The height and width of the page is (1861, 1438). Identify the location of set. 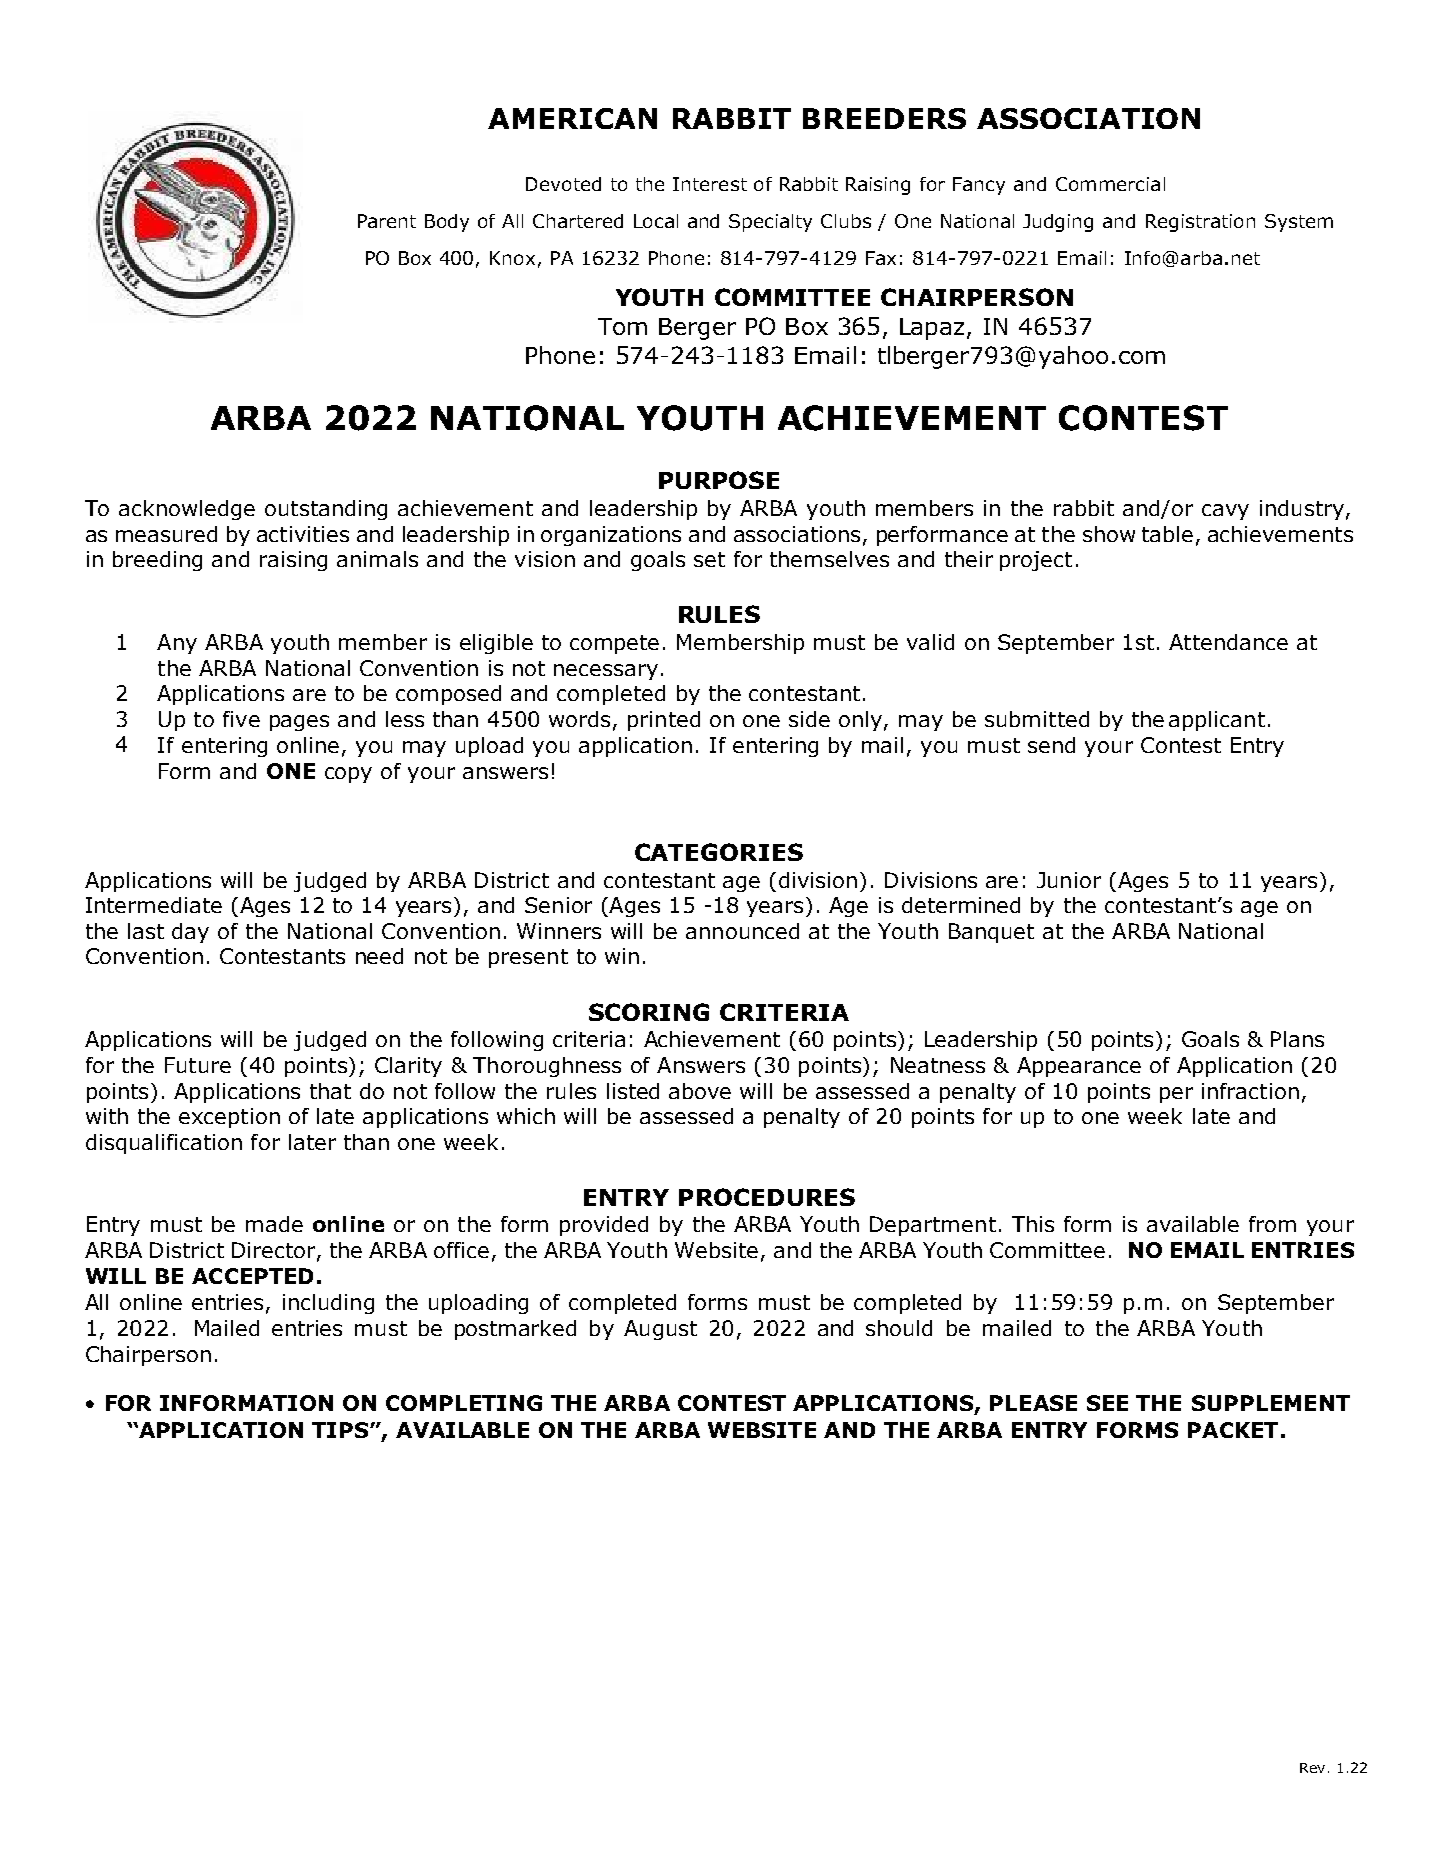
(709, 559).
